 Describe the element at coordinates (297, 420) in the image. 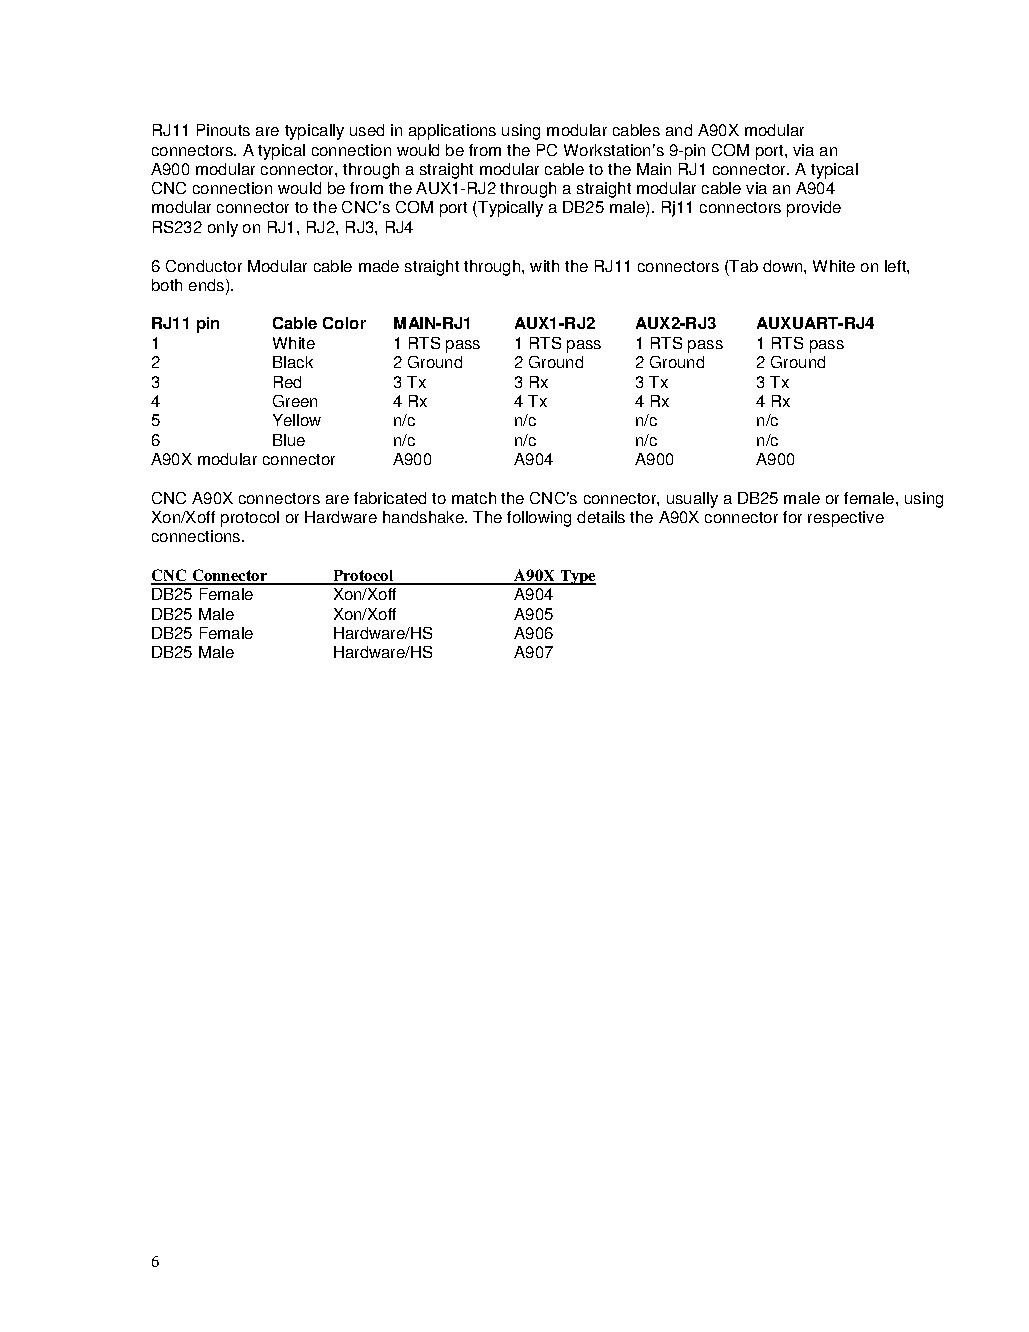

I see `Yellow` at that location.
